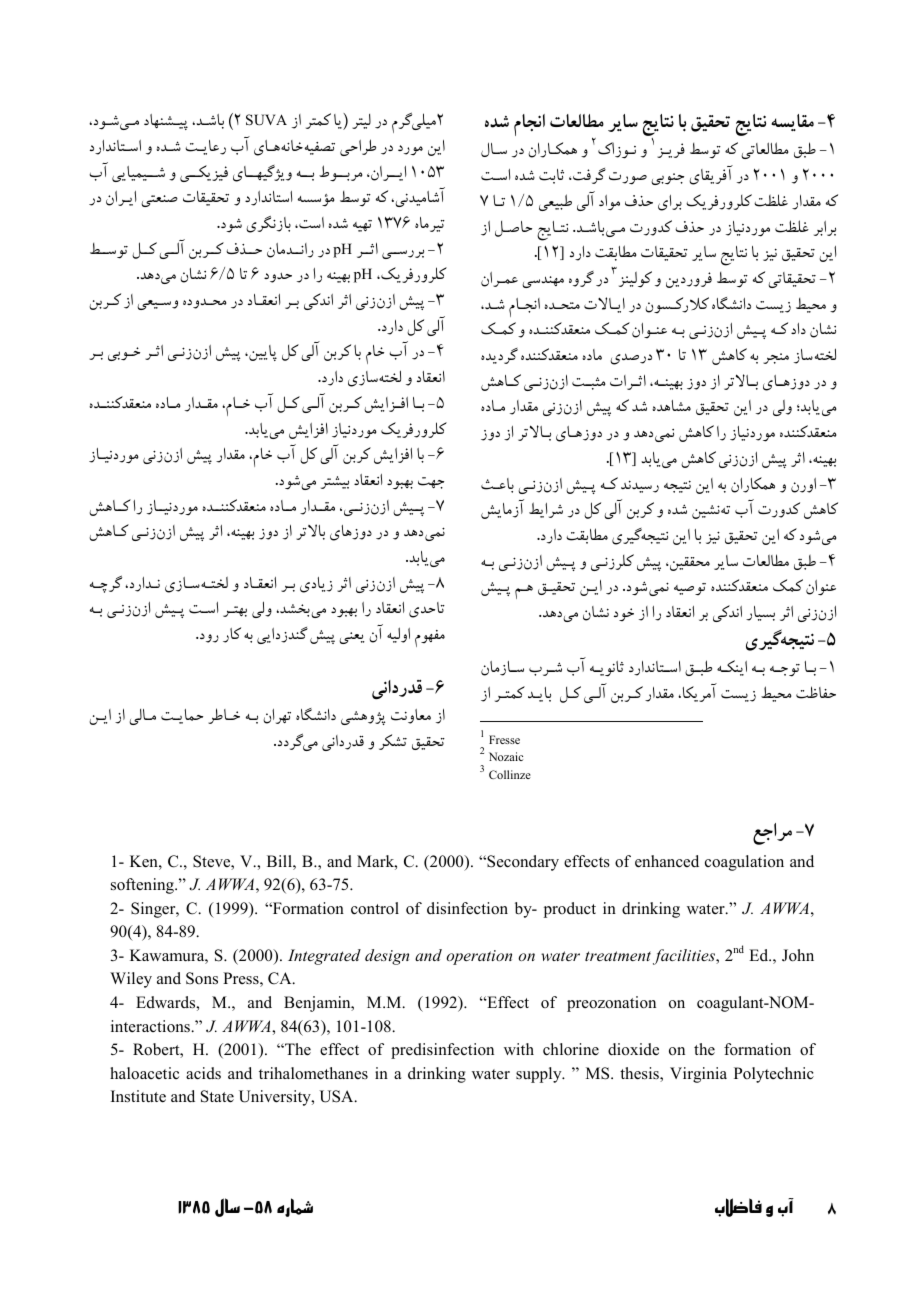  Describe the element at coordinates (519, 1049) in the image. I see `with` at that location.
